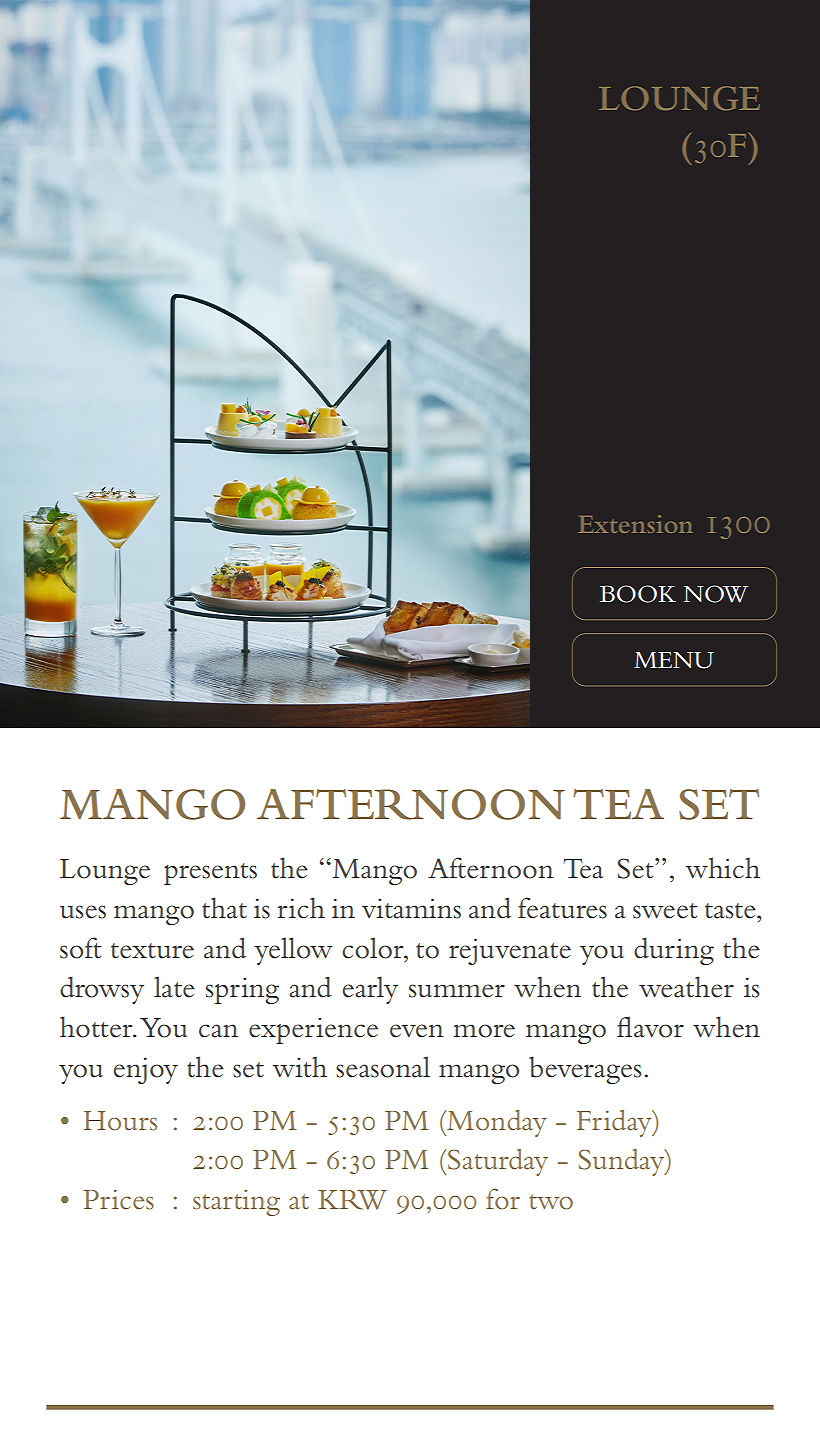 Image resolution: width=820 pixels, height=1456 pixels. I want to click on Prices, so click(118, 1200).
